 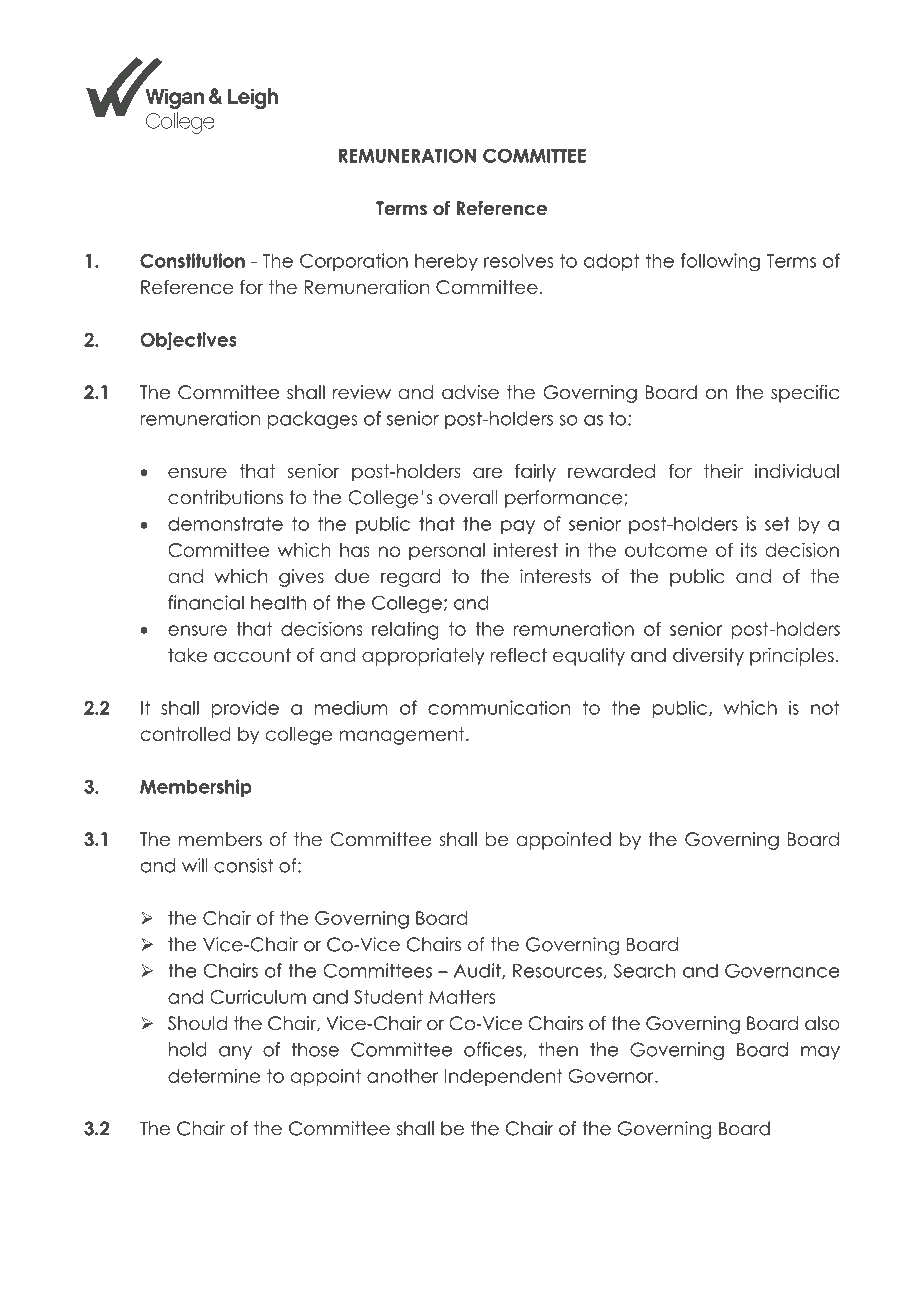 I want to click on resolves, so click(x=519, y=260).
